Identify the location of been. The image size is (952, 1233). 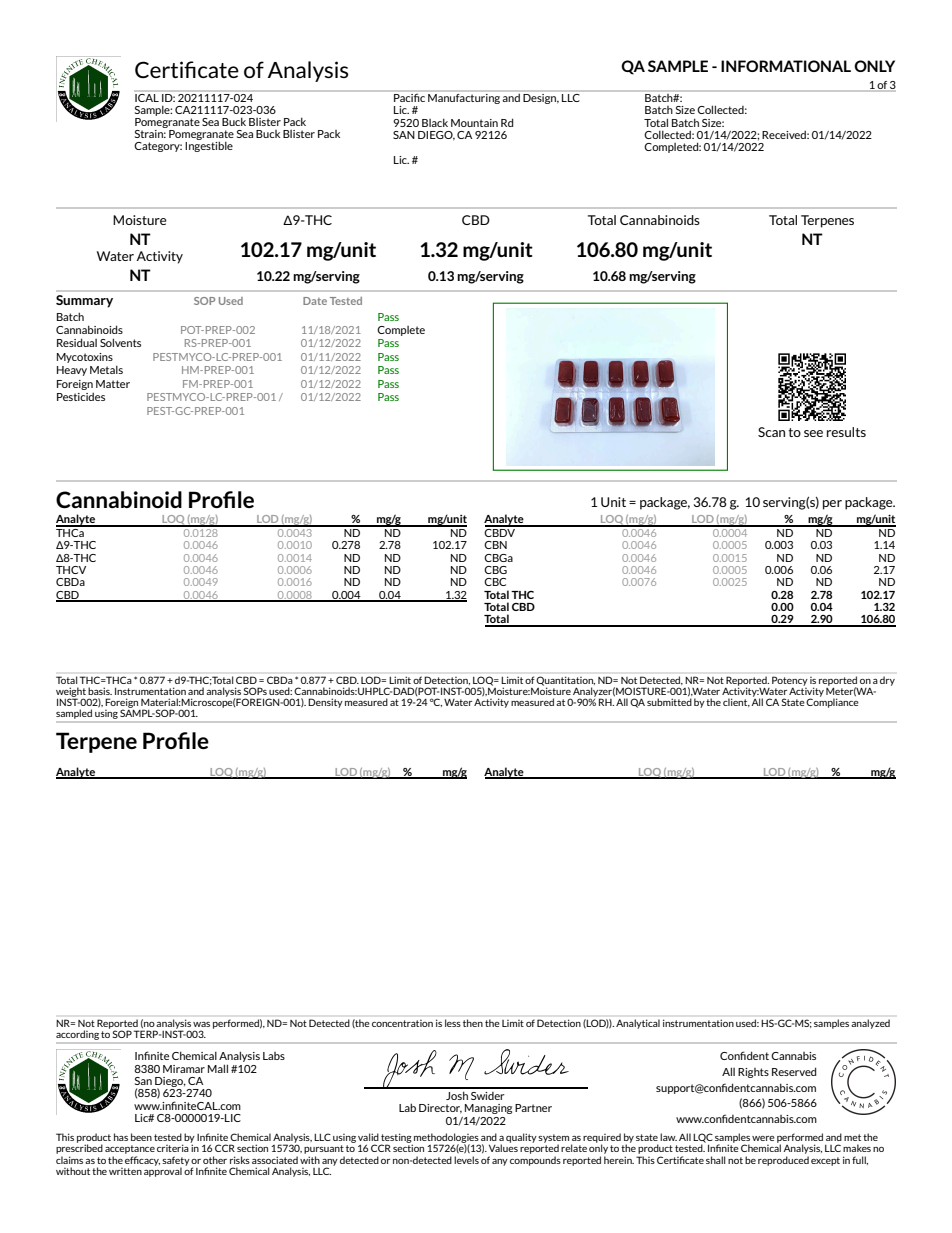
(141, 1137).
